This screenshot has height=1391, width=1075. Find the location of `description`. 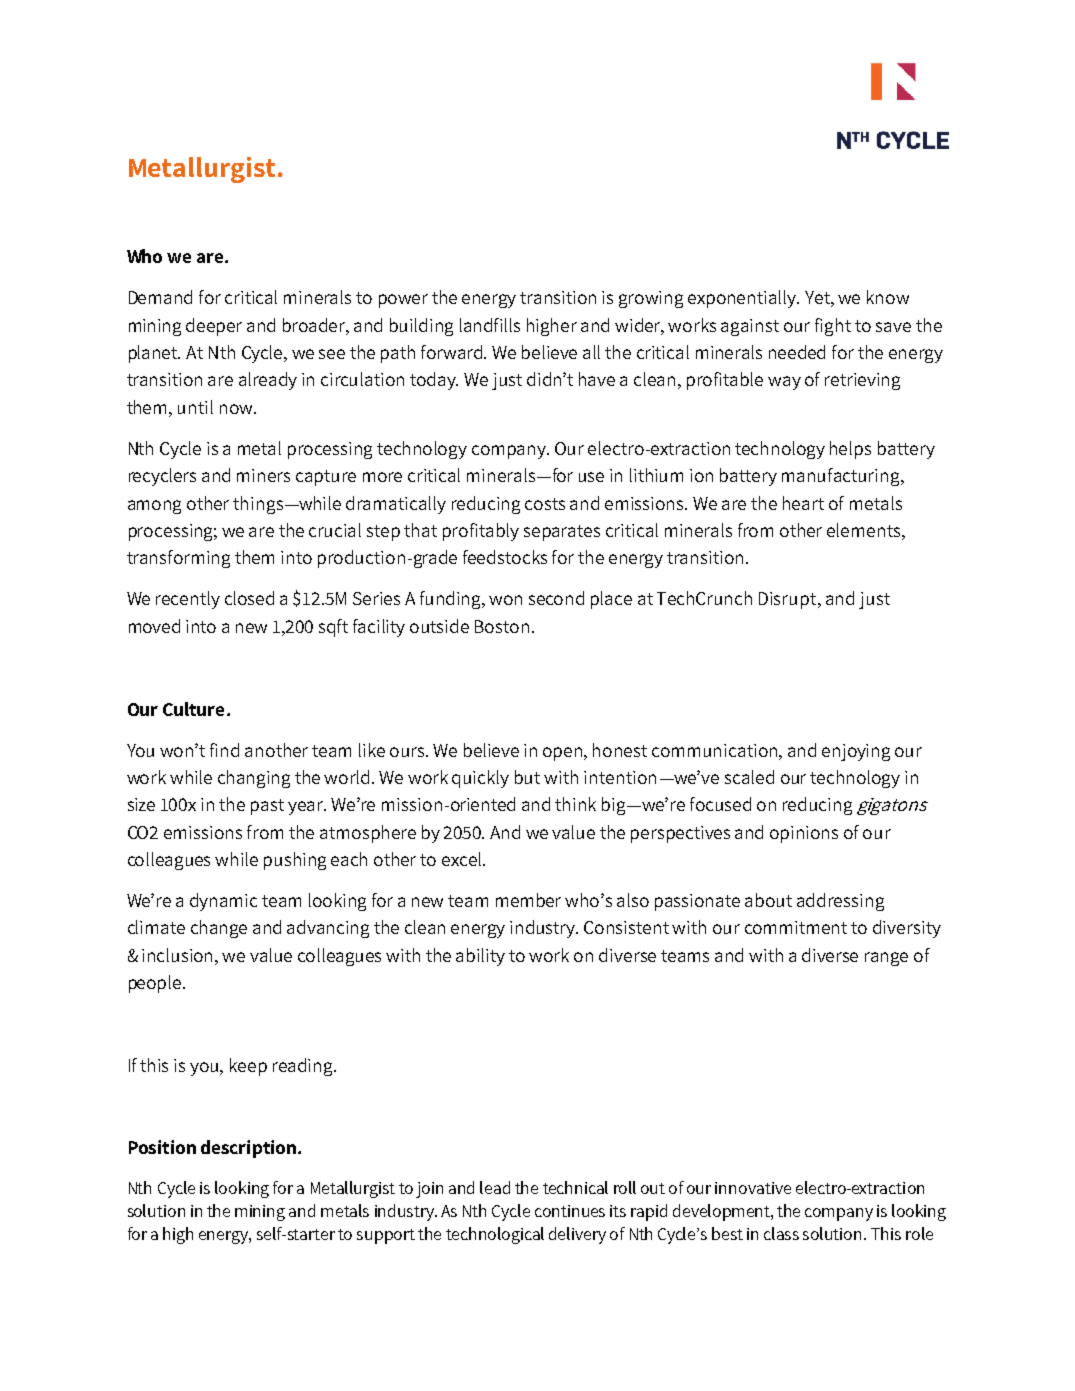

description is located at coordinates (248, 1149).
